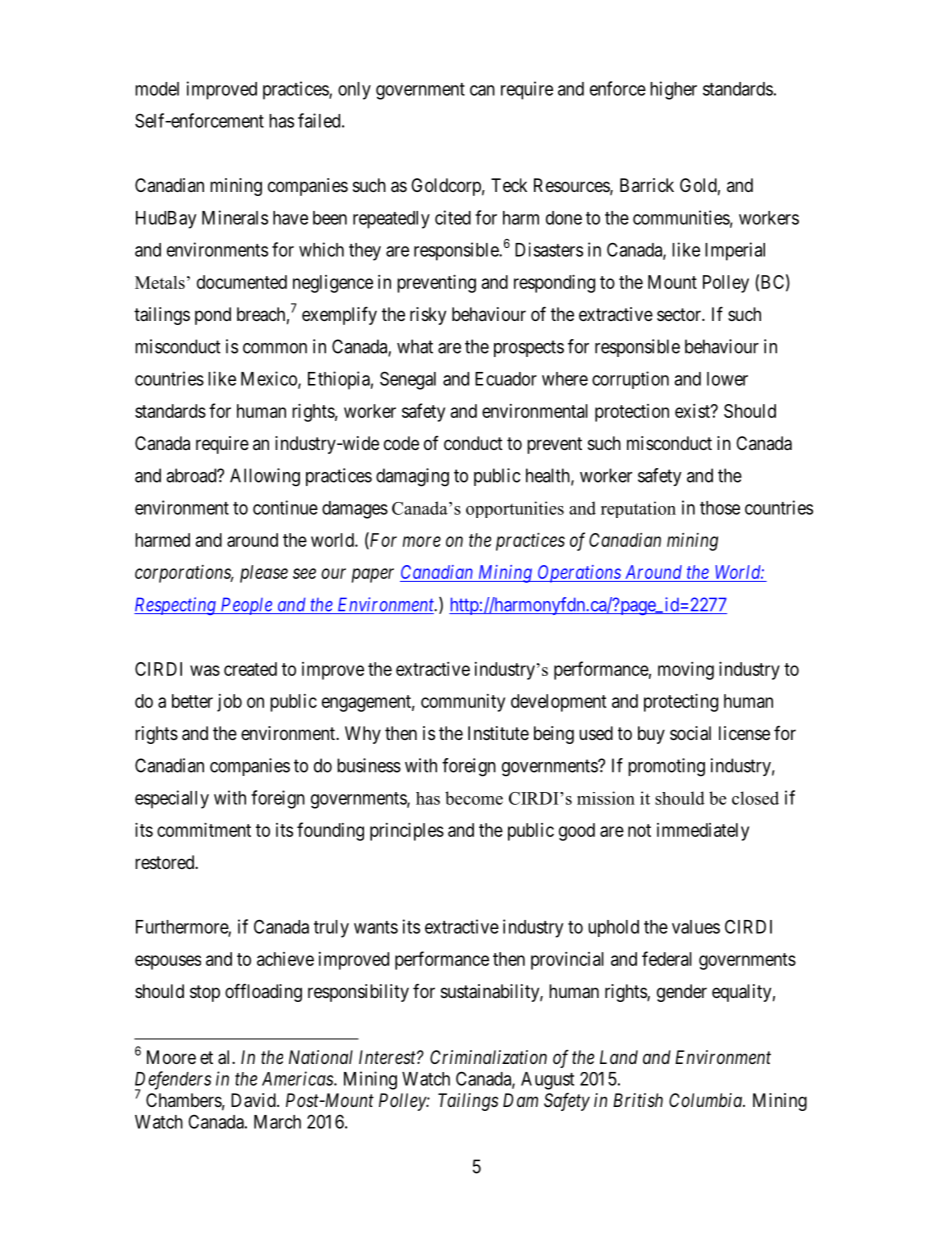 This screenshot has width=952, height=1233. What do you see at coordinates (673, 90) in the screenshot?
I see `higher` at bounding box center [673, 90].
